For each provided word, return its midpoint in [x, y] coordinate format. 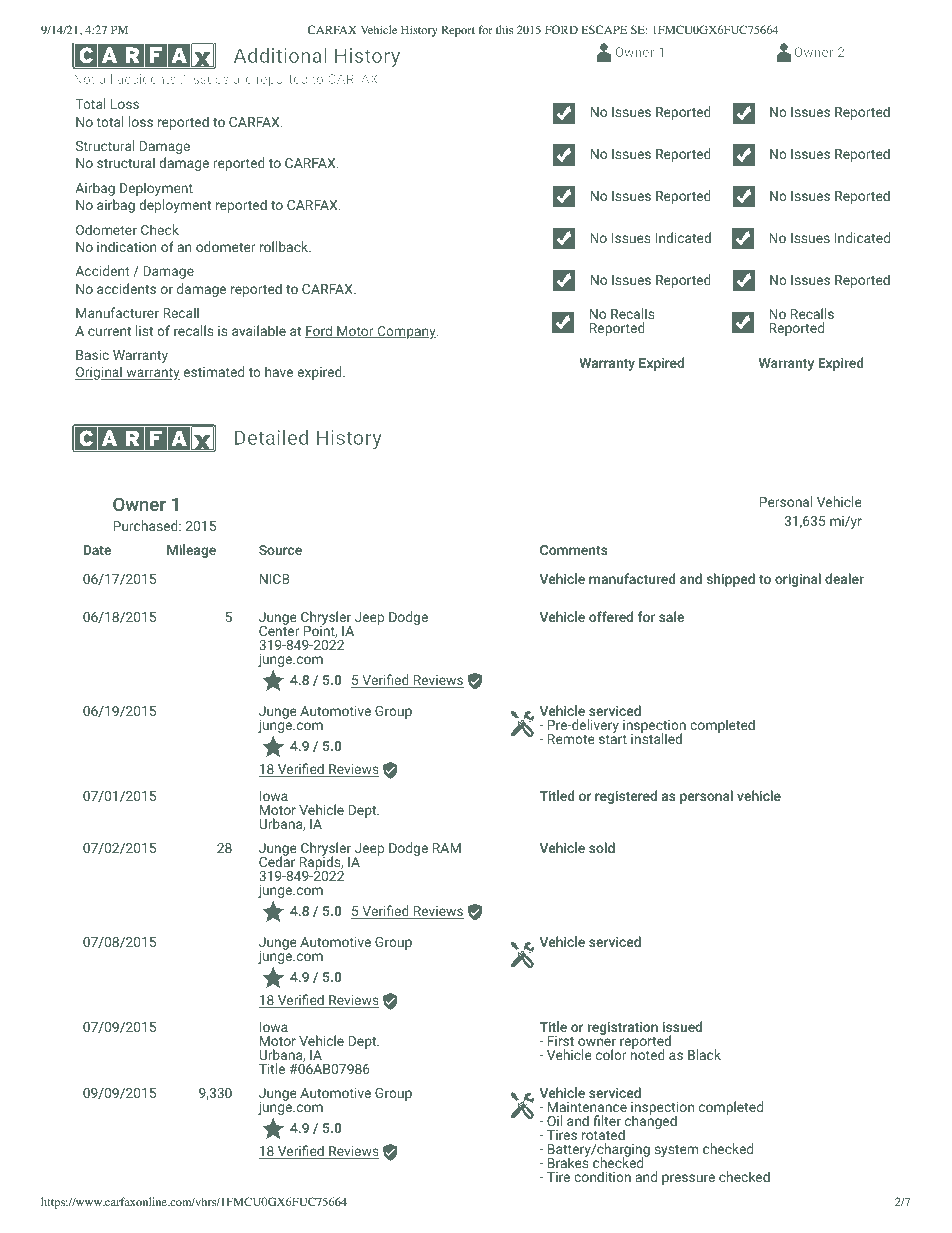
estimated [214, 371]
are [243, 80]
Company [406, 332]
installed [656, 738]
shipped [731, 580]
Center [279, 630]
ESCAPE [604, 29]
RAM [447, 848]
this [504, 29]
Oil [554, 1120]
